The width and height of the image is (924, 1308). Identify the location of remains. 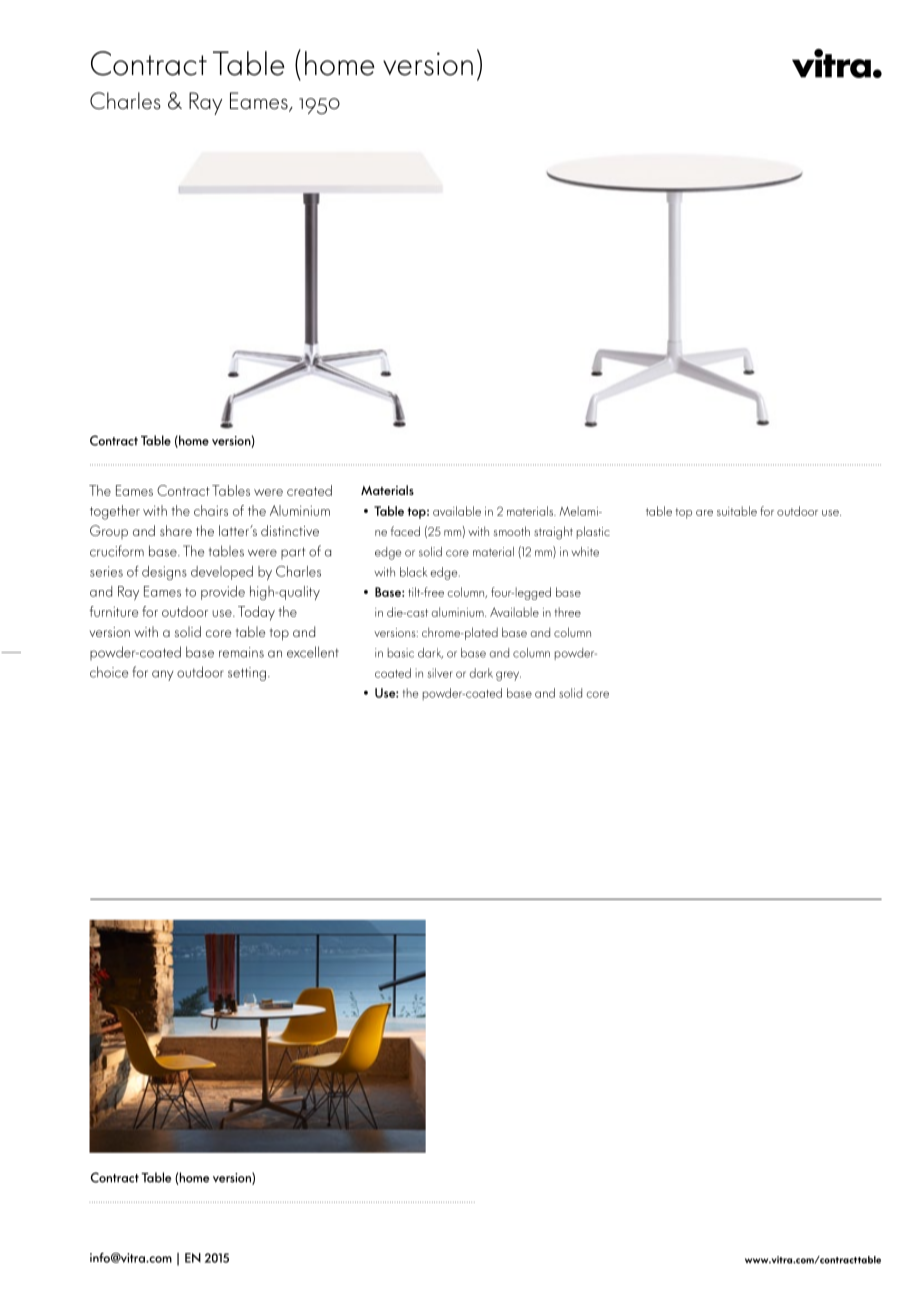
(241, 652).
